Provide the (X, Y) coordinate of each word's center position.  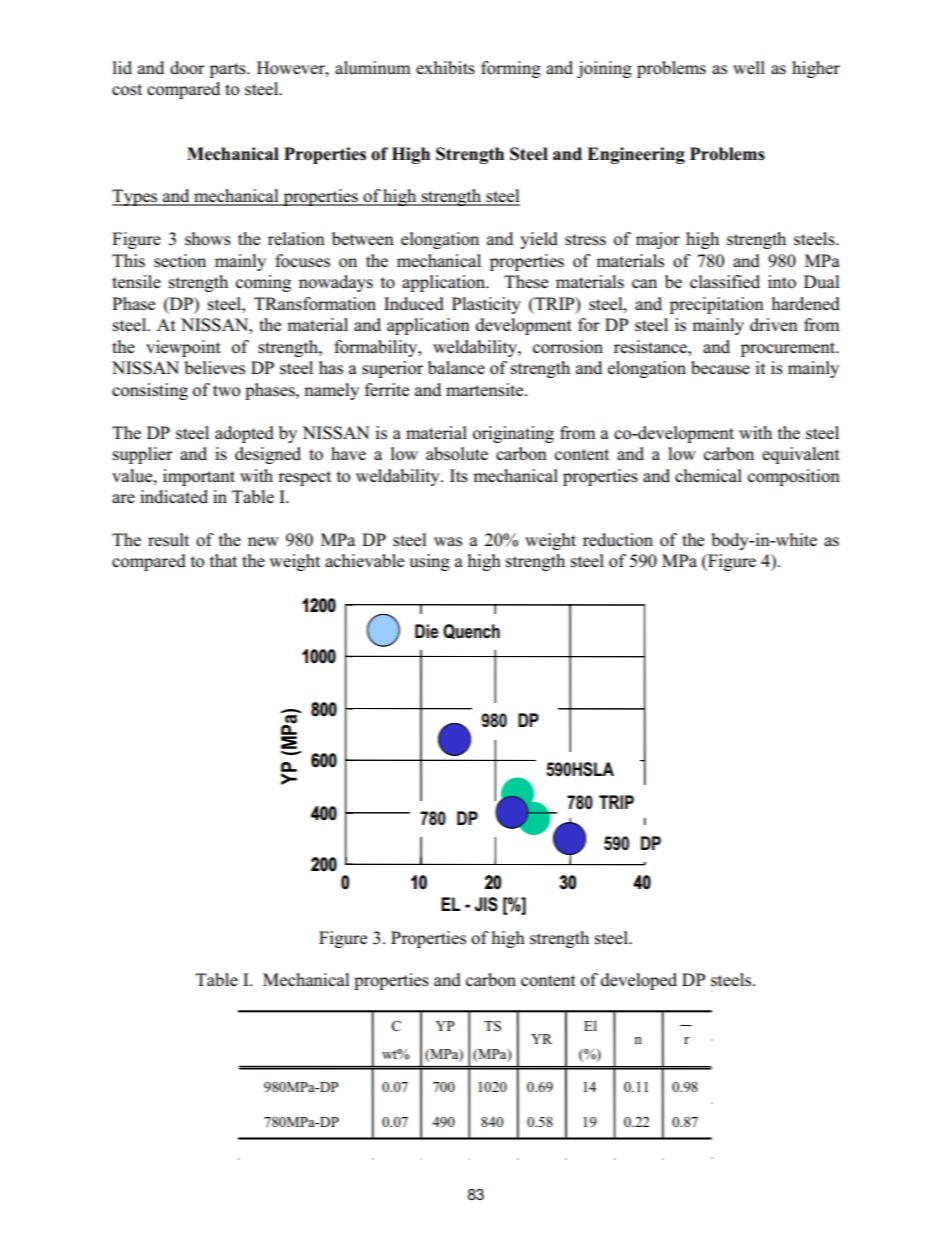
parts (229, 70)
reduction (618, 540)
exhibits (445, 68)
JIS (486, 904)
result (168, 540)
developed (639, 981)
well (749, 67)
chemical (708, 476)
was (448, 542)
